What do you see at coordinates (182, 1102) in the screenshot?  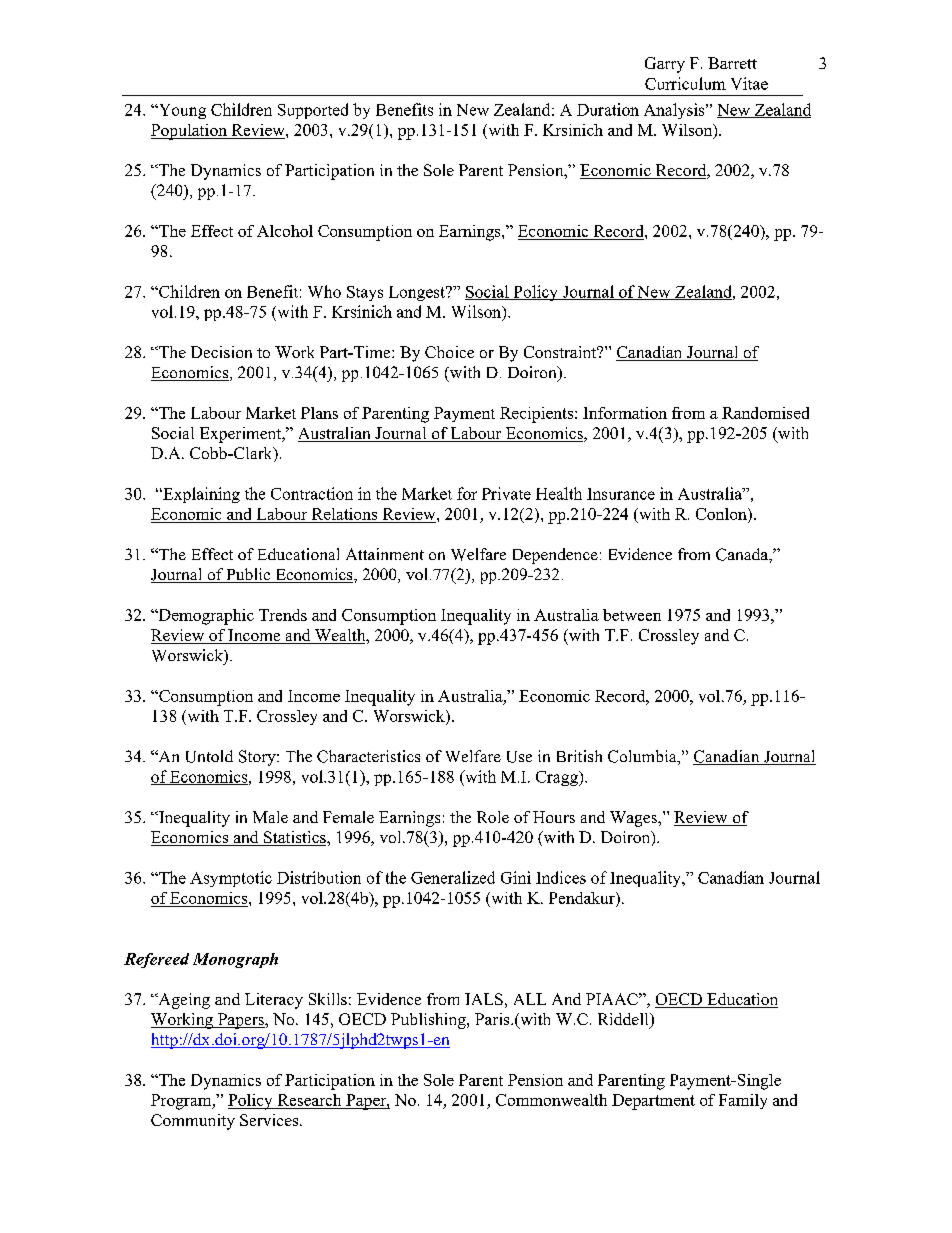 I see `Program` at bounding box center [182, 1102].
